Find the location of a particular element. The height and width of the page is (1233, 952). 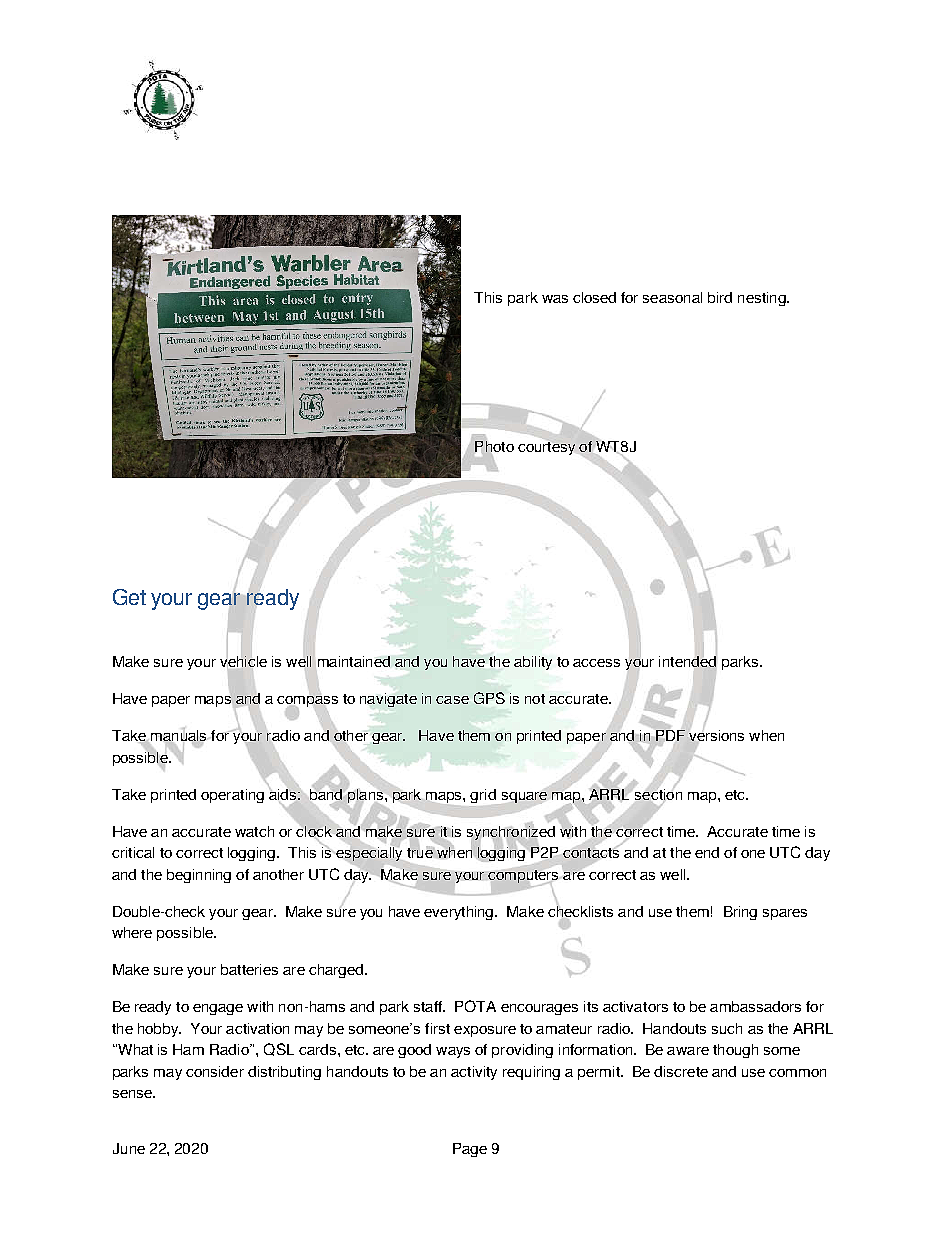

manuals is located at coordinates (180, 736).
